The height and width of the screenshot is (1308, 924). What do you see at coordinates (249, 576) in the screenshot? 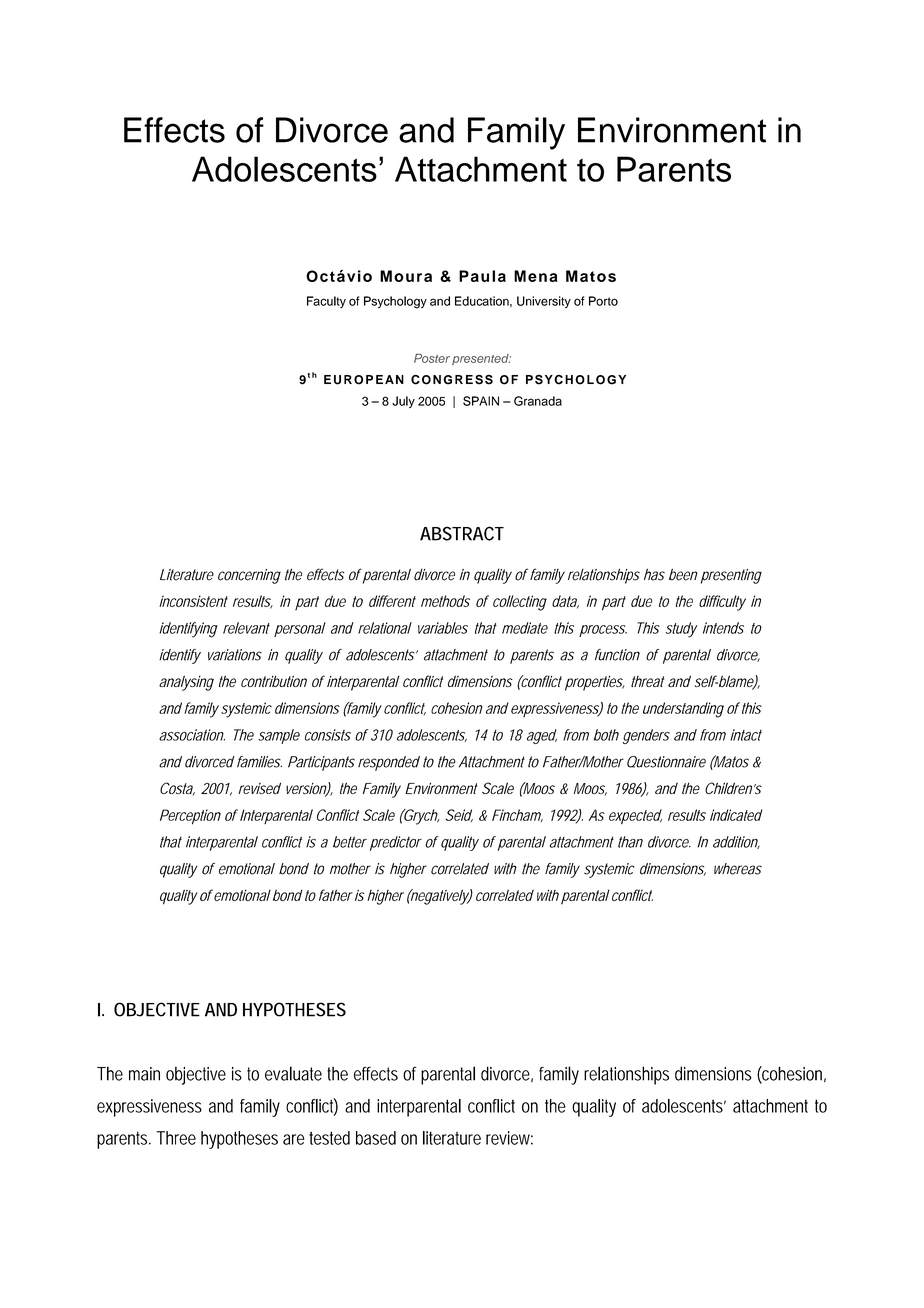
I see `concerning` at bounding box center [249, 576].
